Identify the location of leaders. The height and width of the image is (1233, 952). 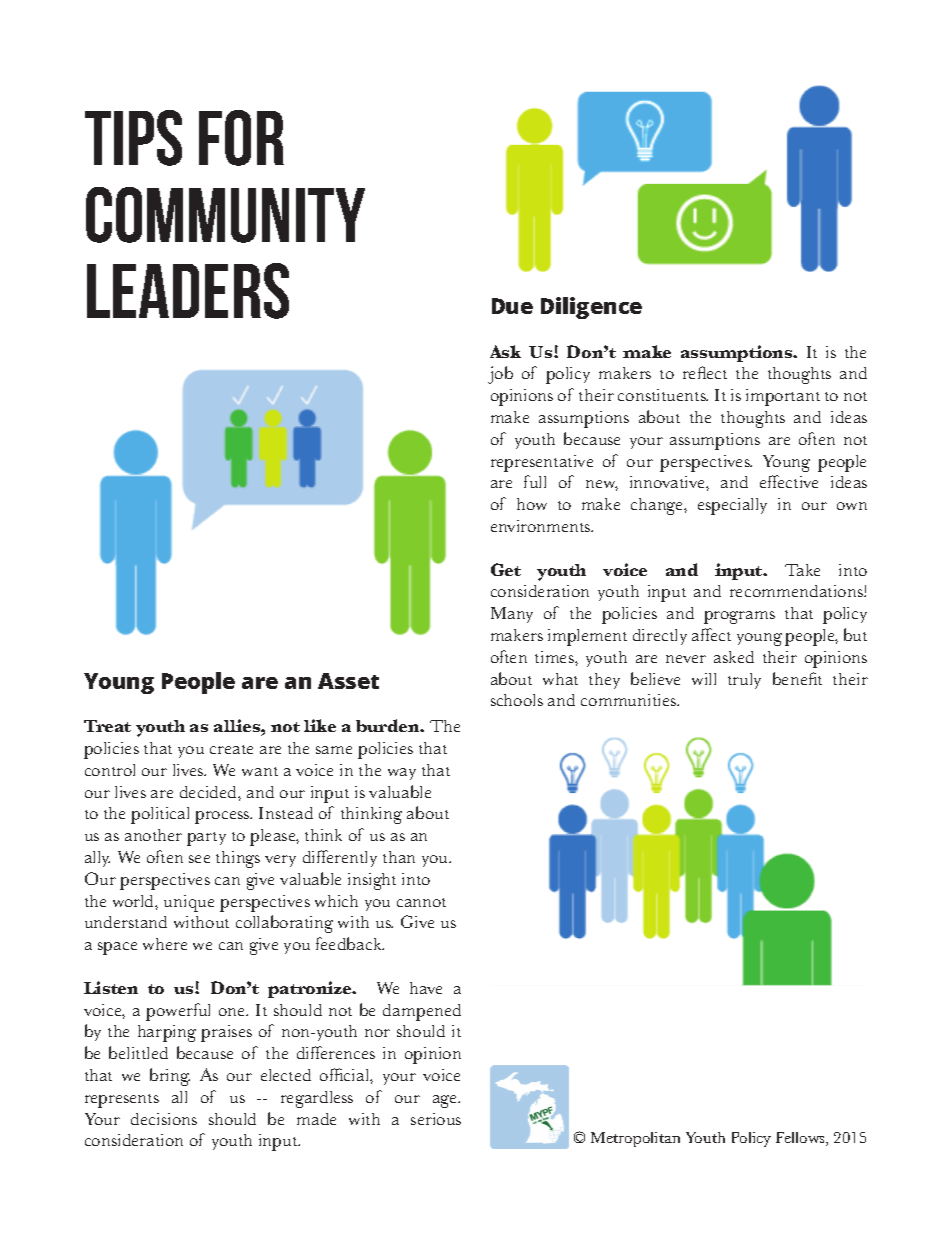
(188, 291).
